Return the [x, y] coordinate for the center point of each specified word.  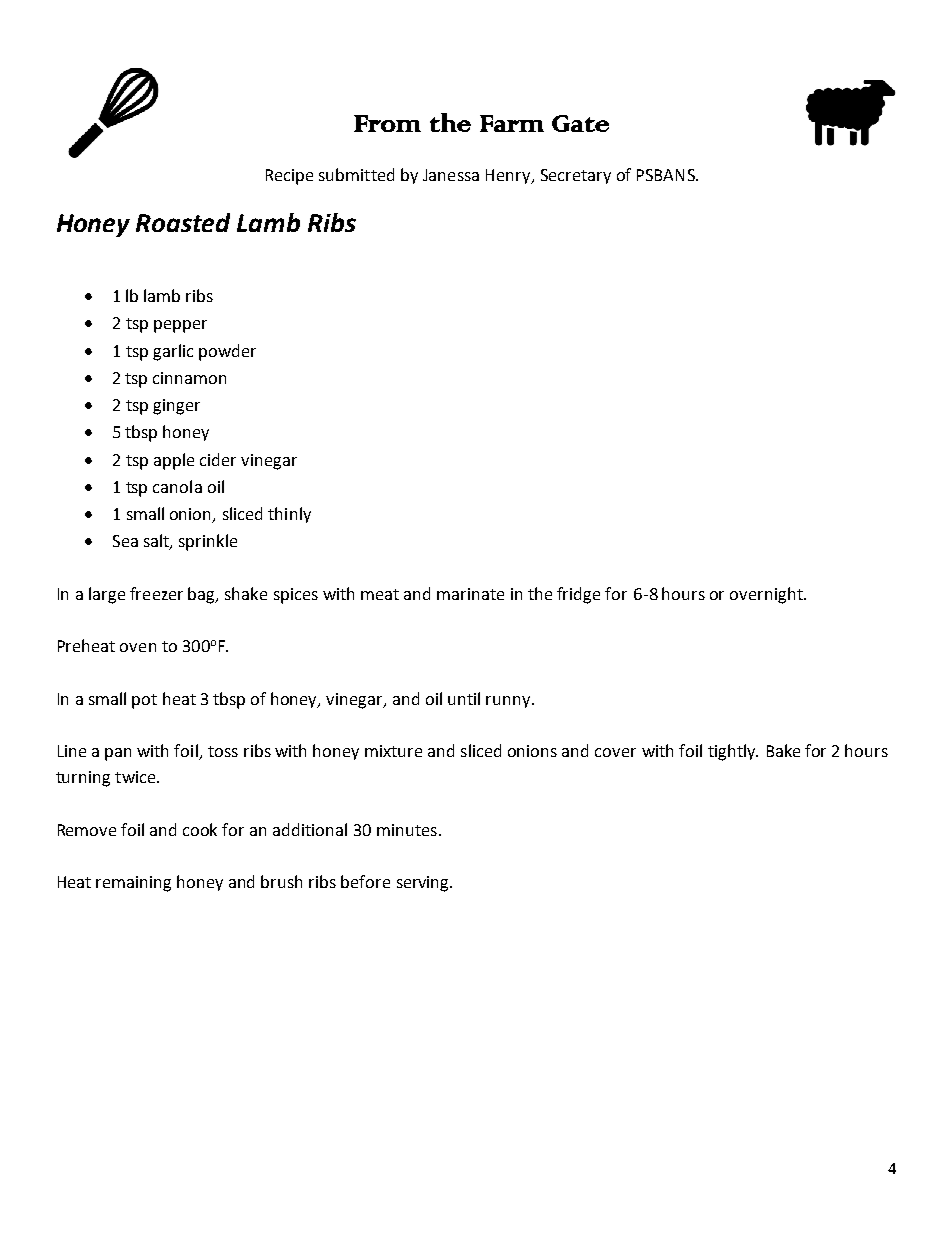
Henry [509, 176]
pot [144, 701]
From [387, 123]
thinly [289, 515]
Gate [580, 123]
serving [424, 884]
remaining [133, 884]
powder [227, 352]
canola [177, 486]
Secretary [576, 176]
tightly [733, 752]
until [464, 698]
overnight [767, 595]
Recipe [289, 177]
